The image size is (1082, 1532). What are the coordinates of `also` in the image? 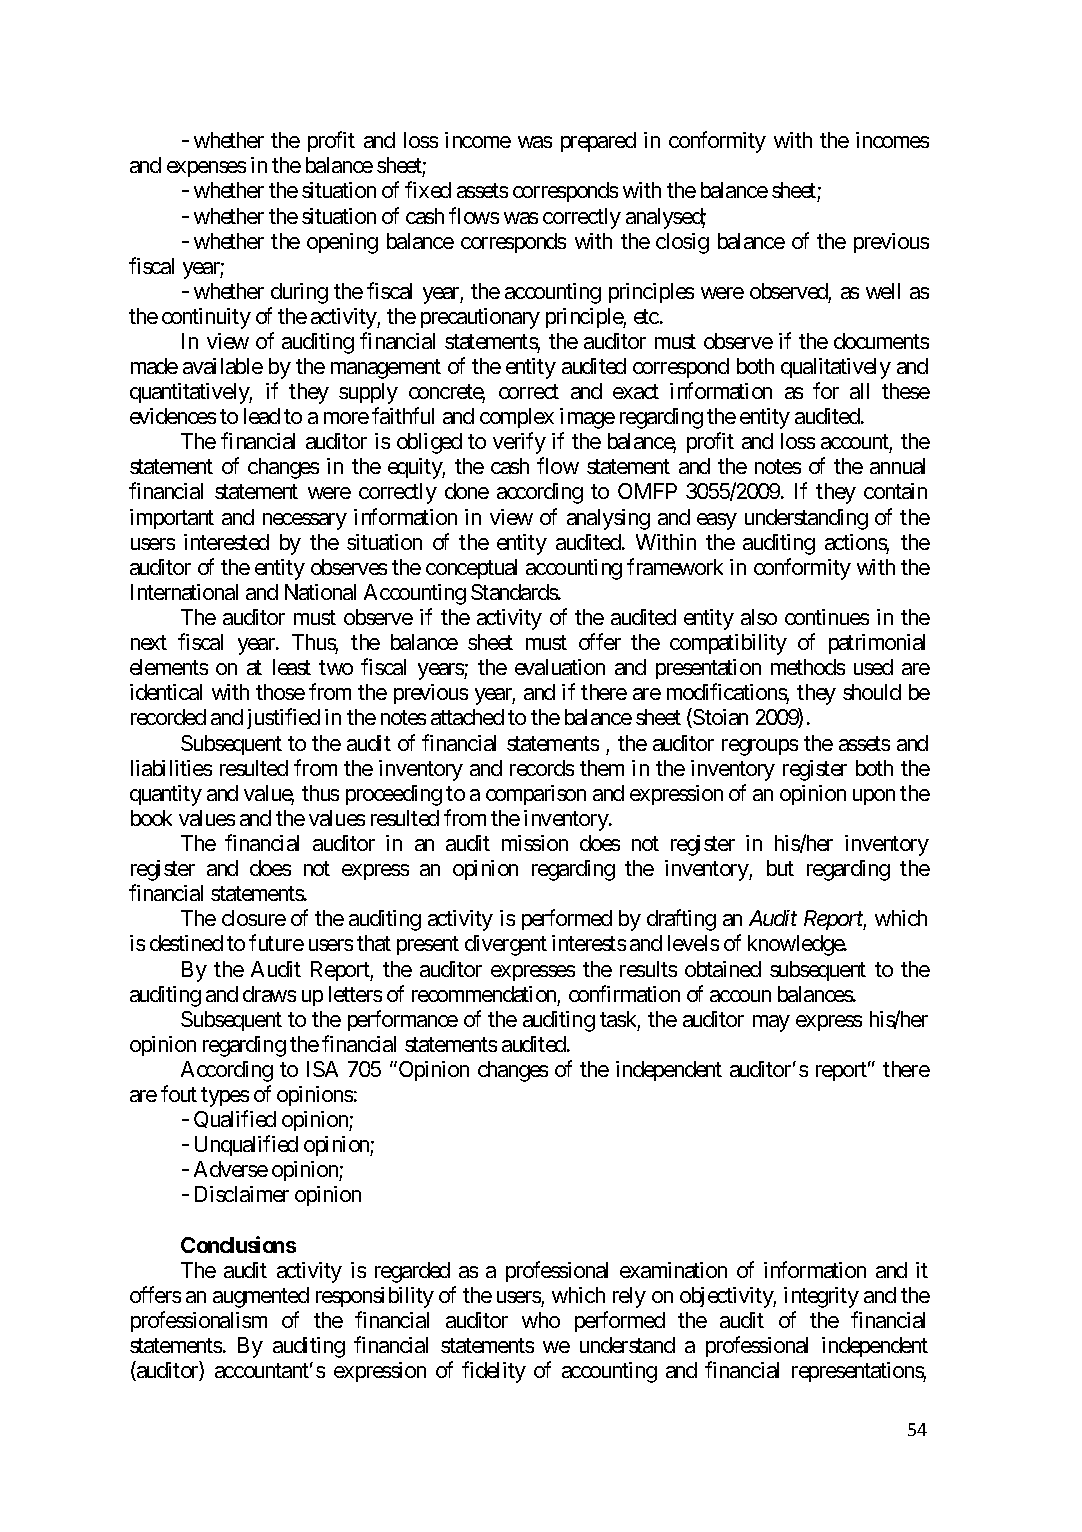 It's located at (759, 617).
